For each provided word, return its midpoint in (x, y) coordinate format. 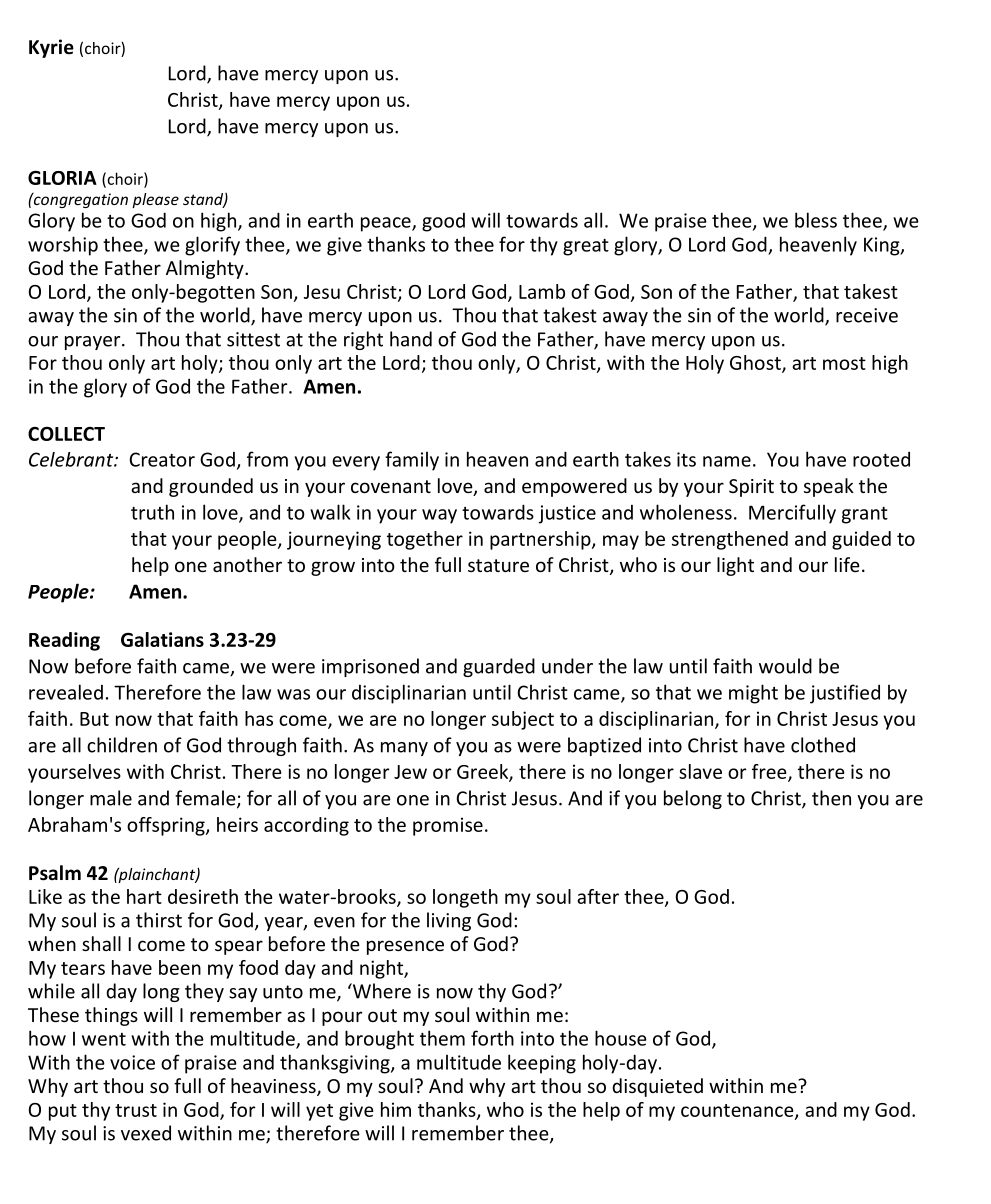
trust (136, 1110)
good (443, 222)
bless (816, 220)
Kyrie (51, 48)
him (396, 1109)
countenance (738, 1111)
